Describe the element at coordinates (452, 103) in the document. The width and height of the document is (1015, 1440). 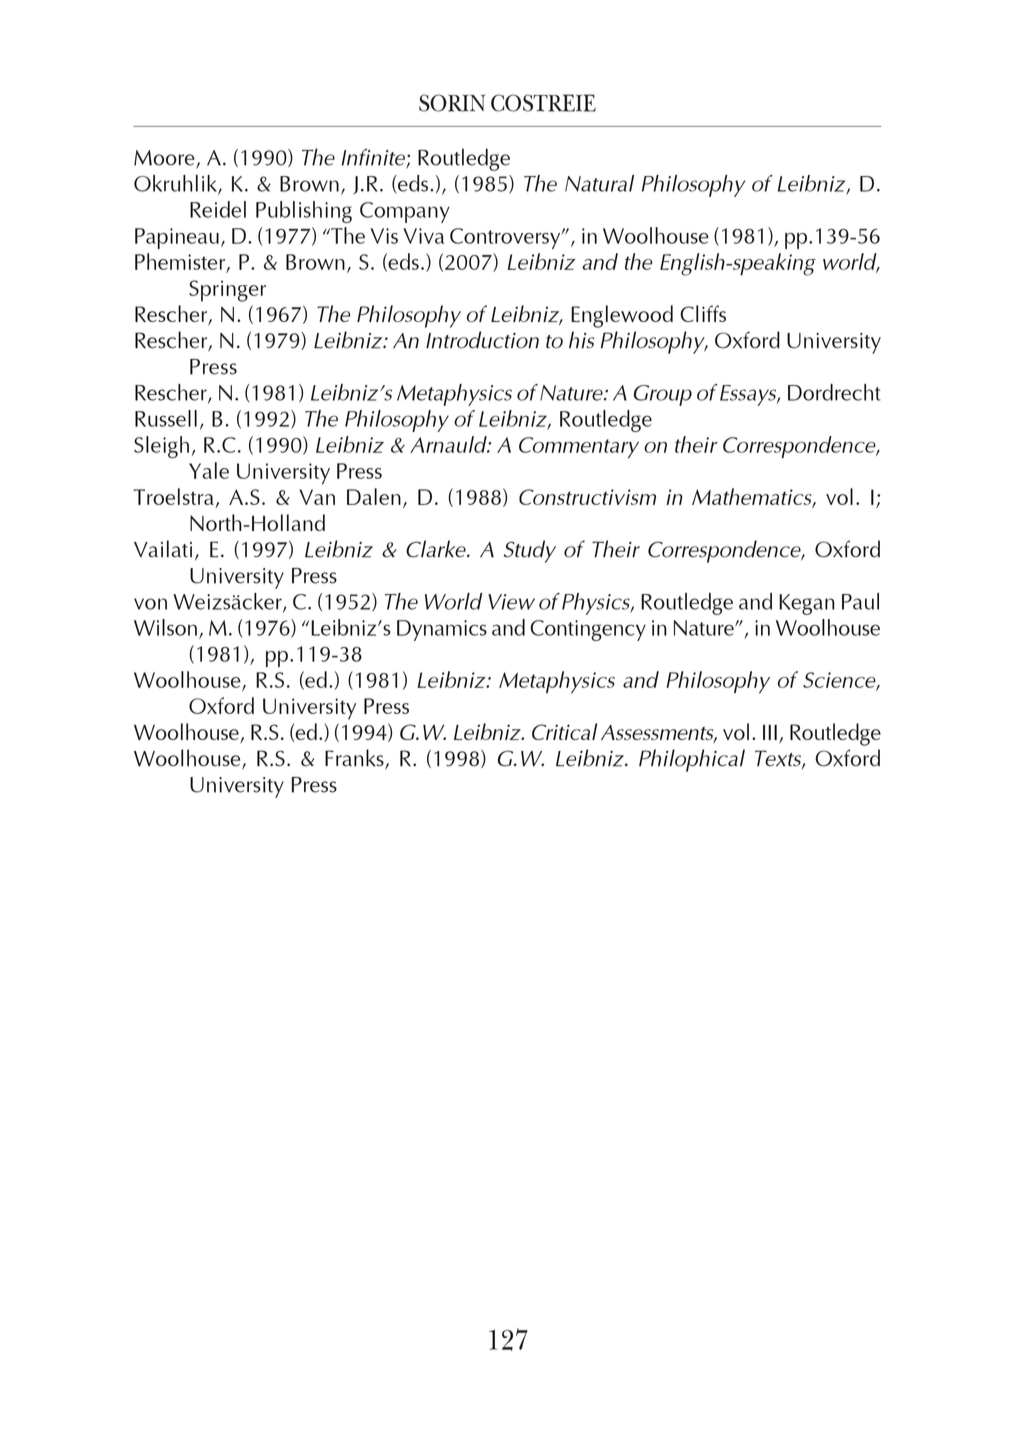
I see `SORIN` at that location.
